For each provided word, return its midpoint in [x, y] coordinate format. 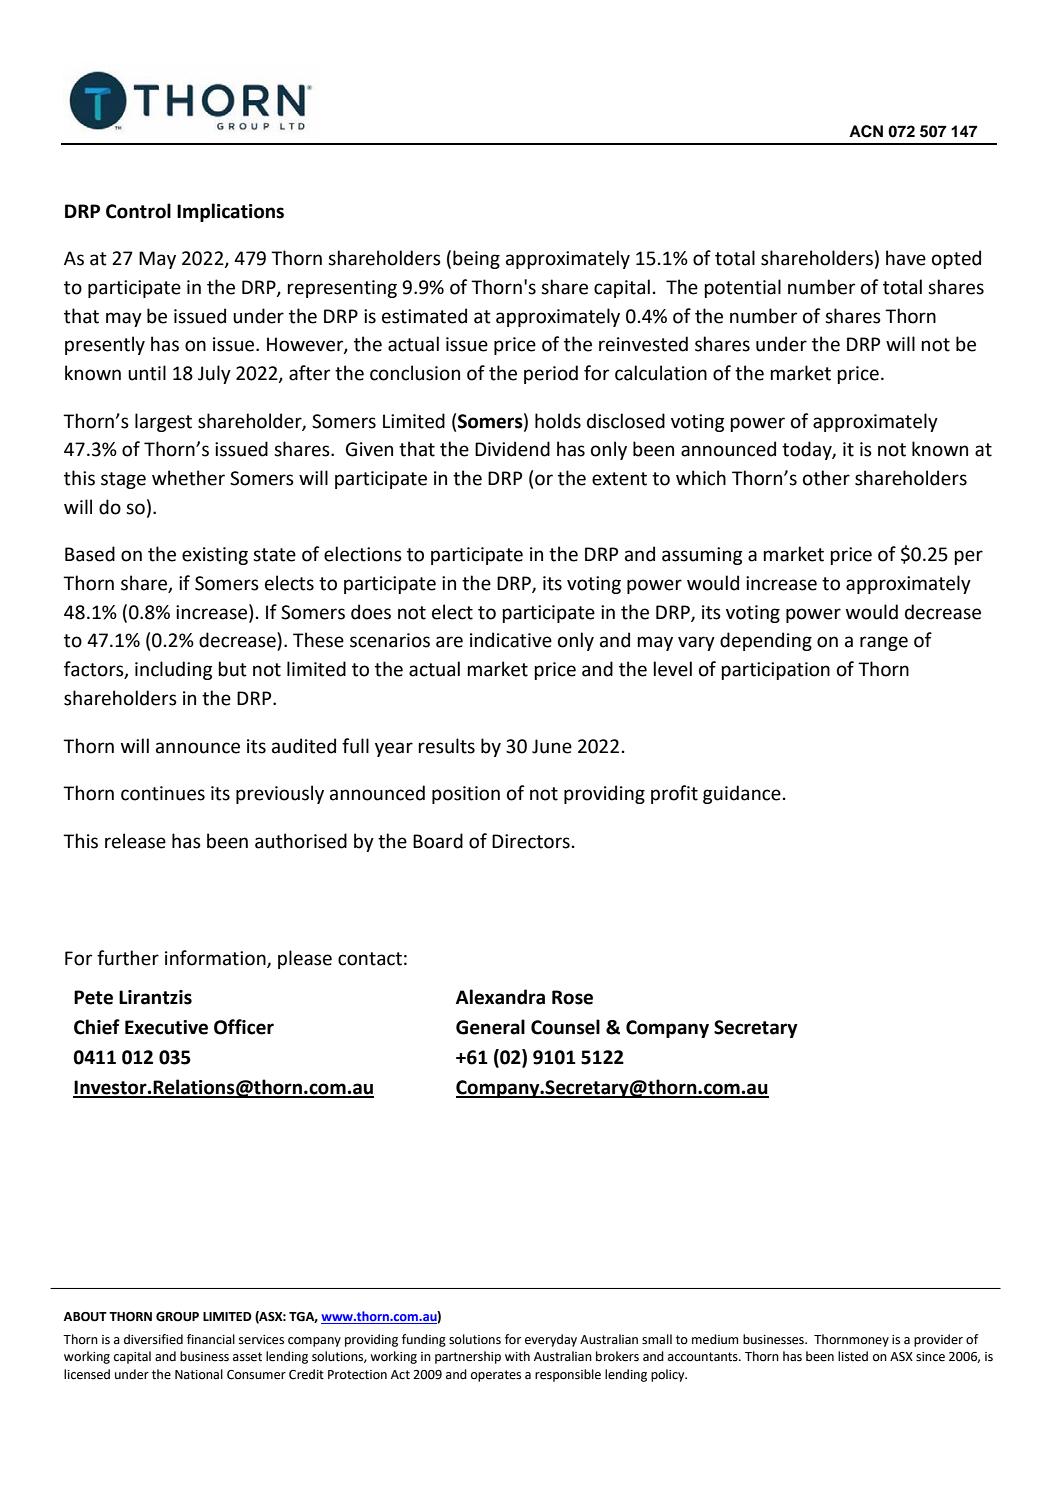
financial [211, 1339]
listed [853, 1356]
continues [163, 793]
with [517, 1356]
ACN [866, 131]
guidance [742, 794]
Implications [230, 212]
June [552, 746]
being [476, 259]
